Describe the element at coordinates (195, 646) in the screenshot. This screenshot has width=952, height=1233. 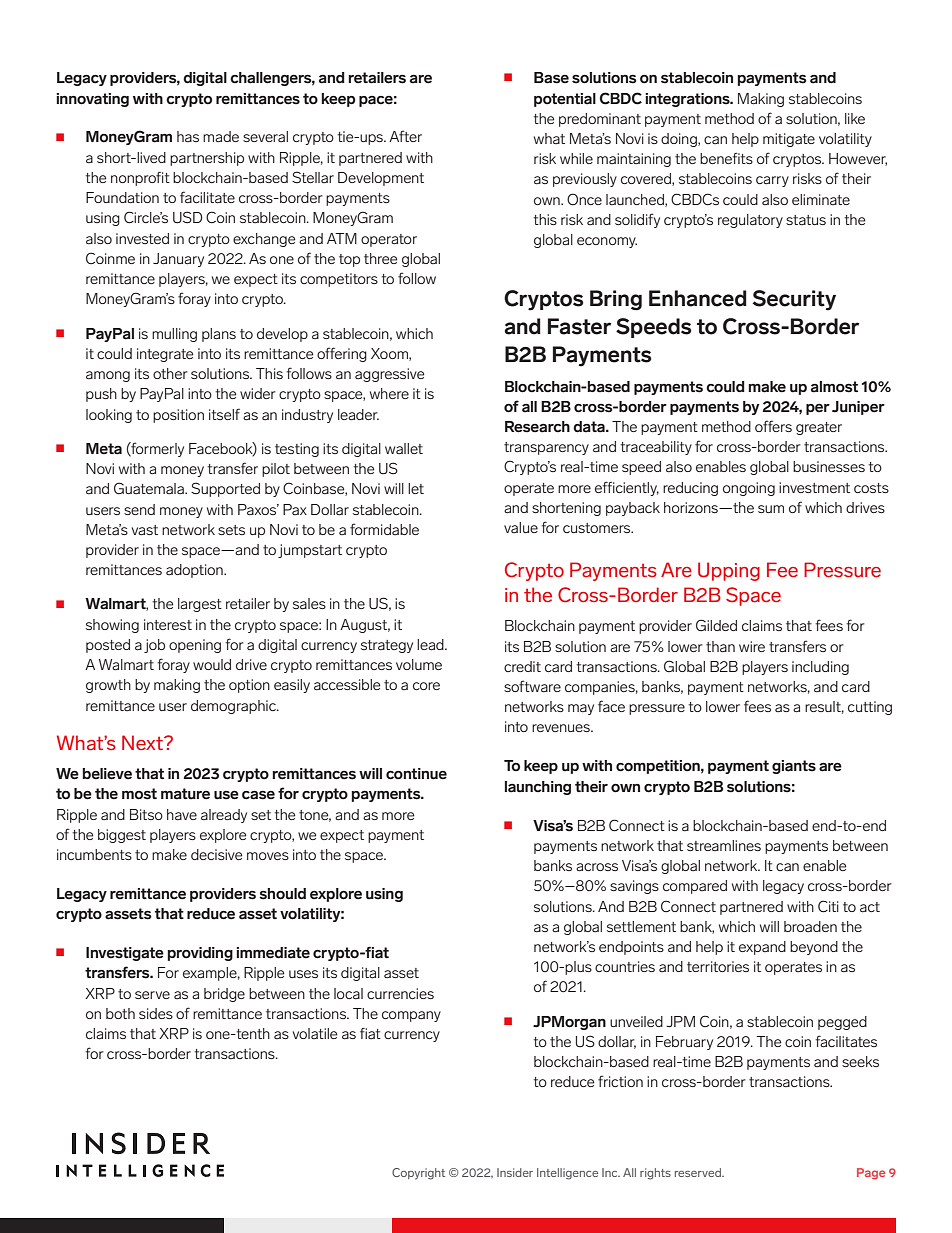
I see `opening` at that location.
